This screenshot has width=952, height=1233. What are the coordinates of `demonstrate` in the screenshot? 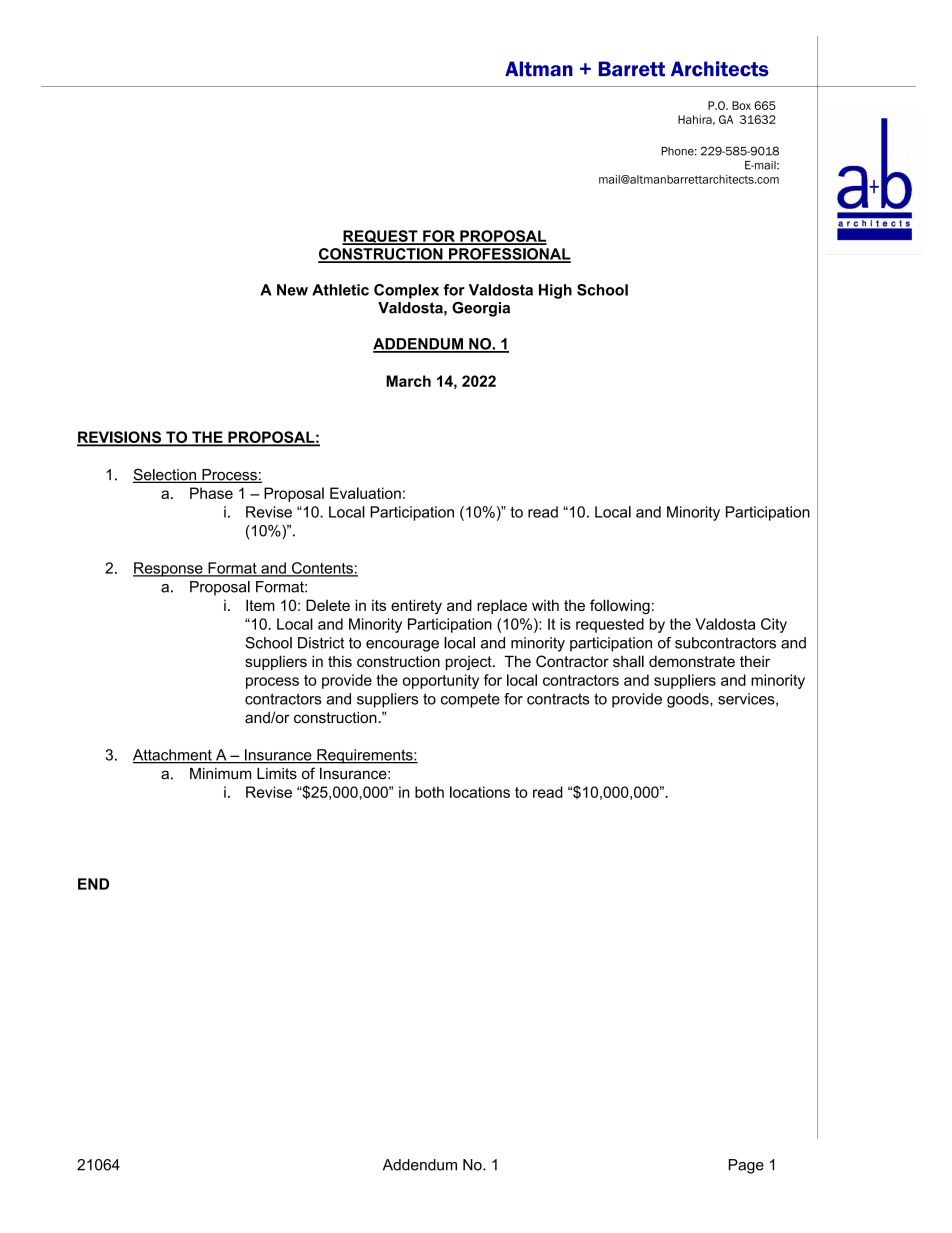 It's located at (692, 661).
